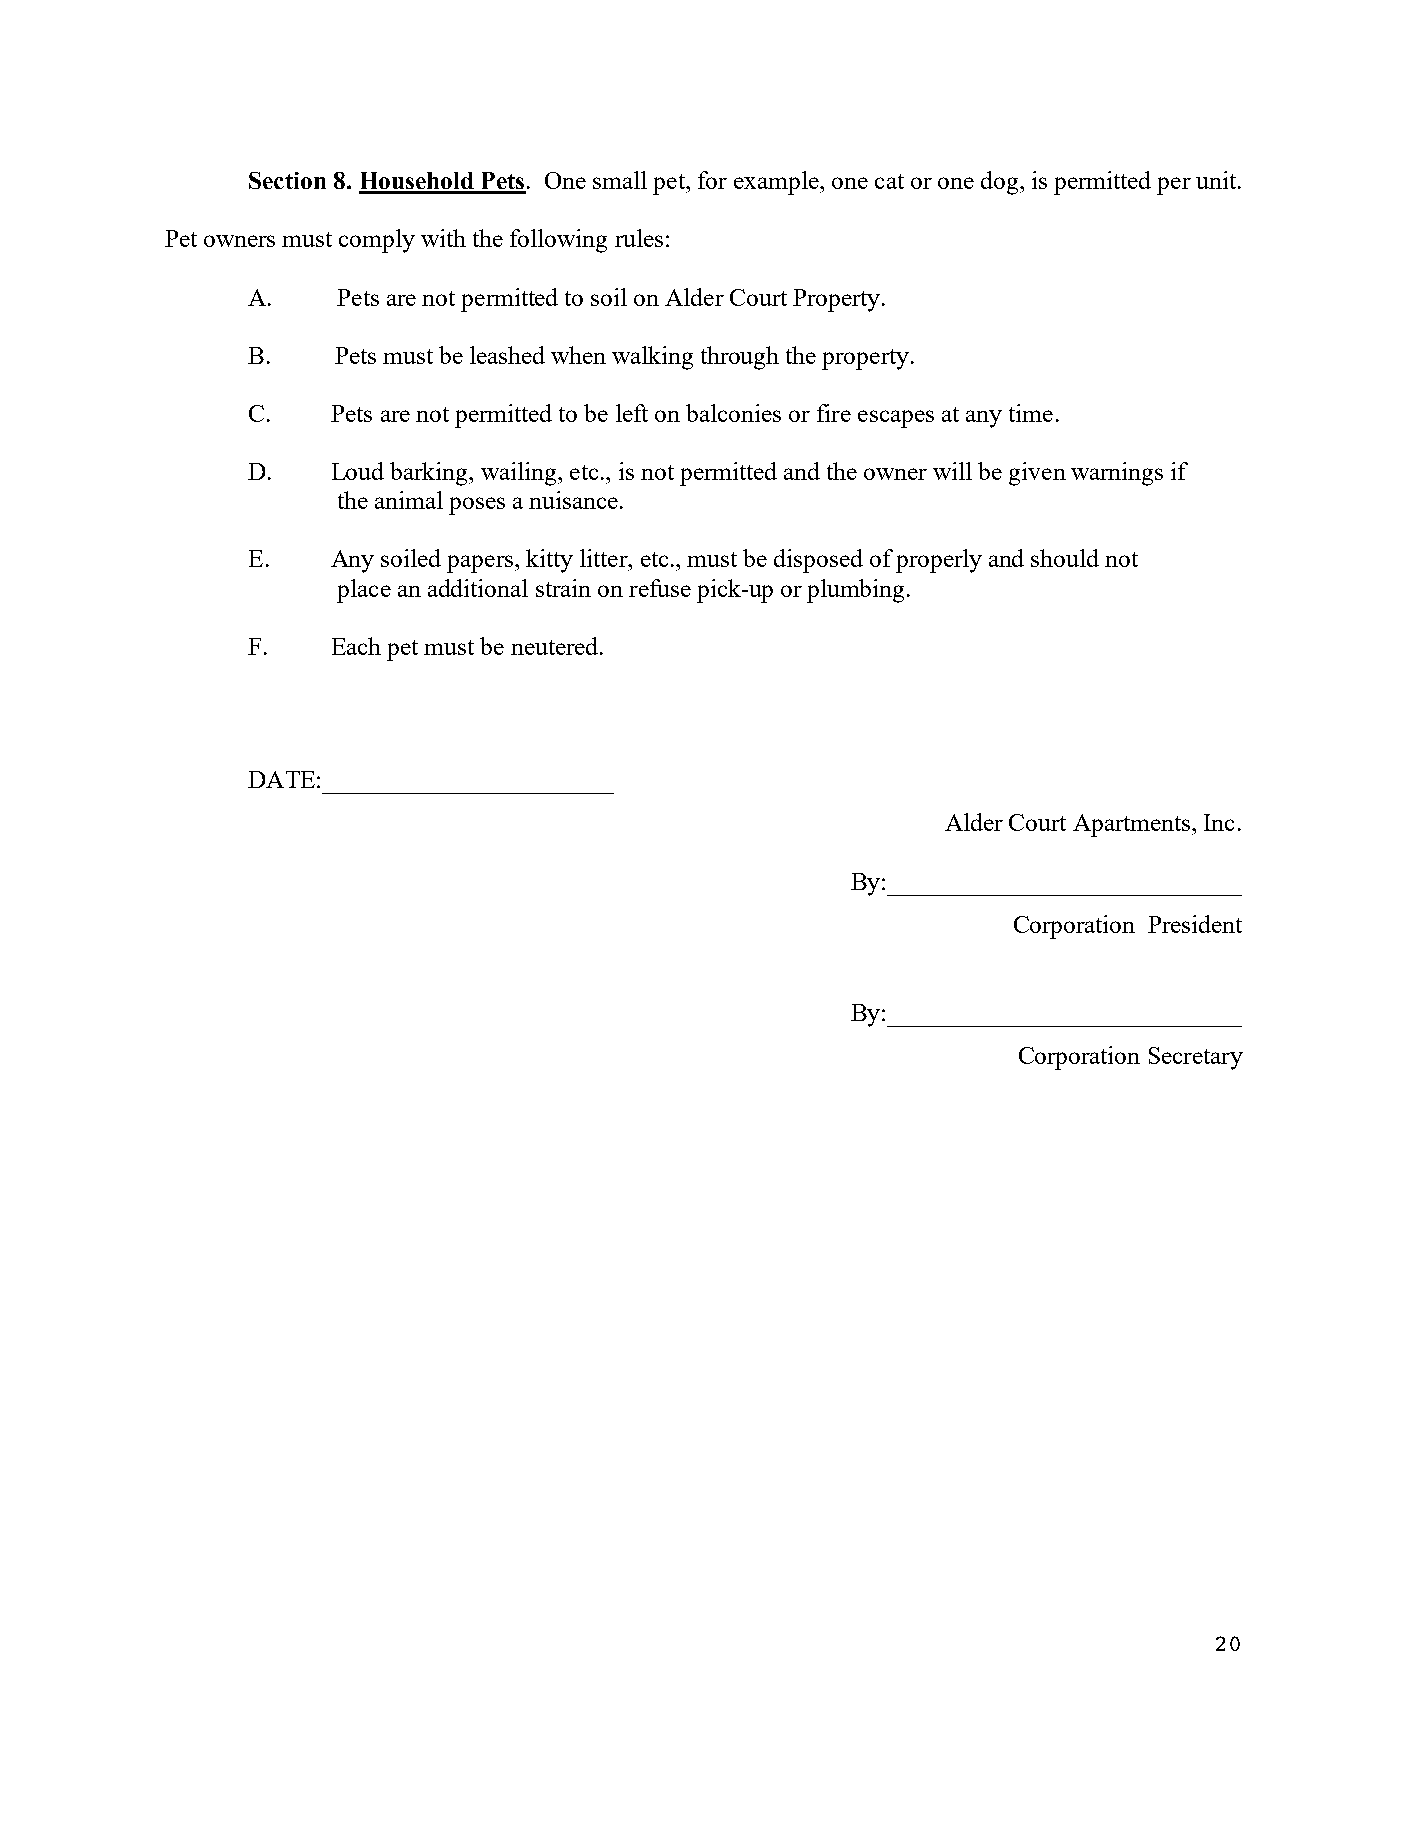 Image resolution: width=1408 pixels, height=1822 pixels. What do you see at coordinates (1195, 924) in the page?
I see `President` at bounding box center [1195, 924].
